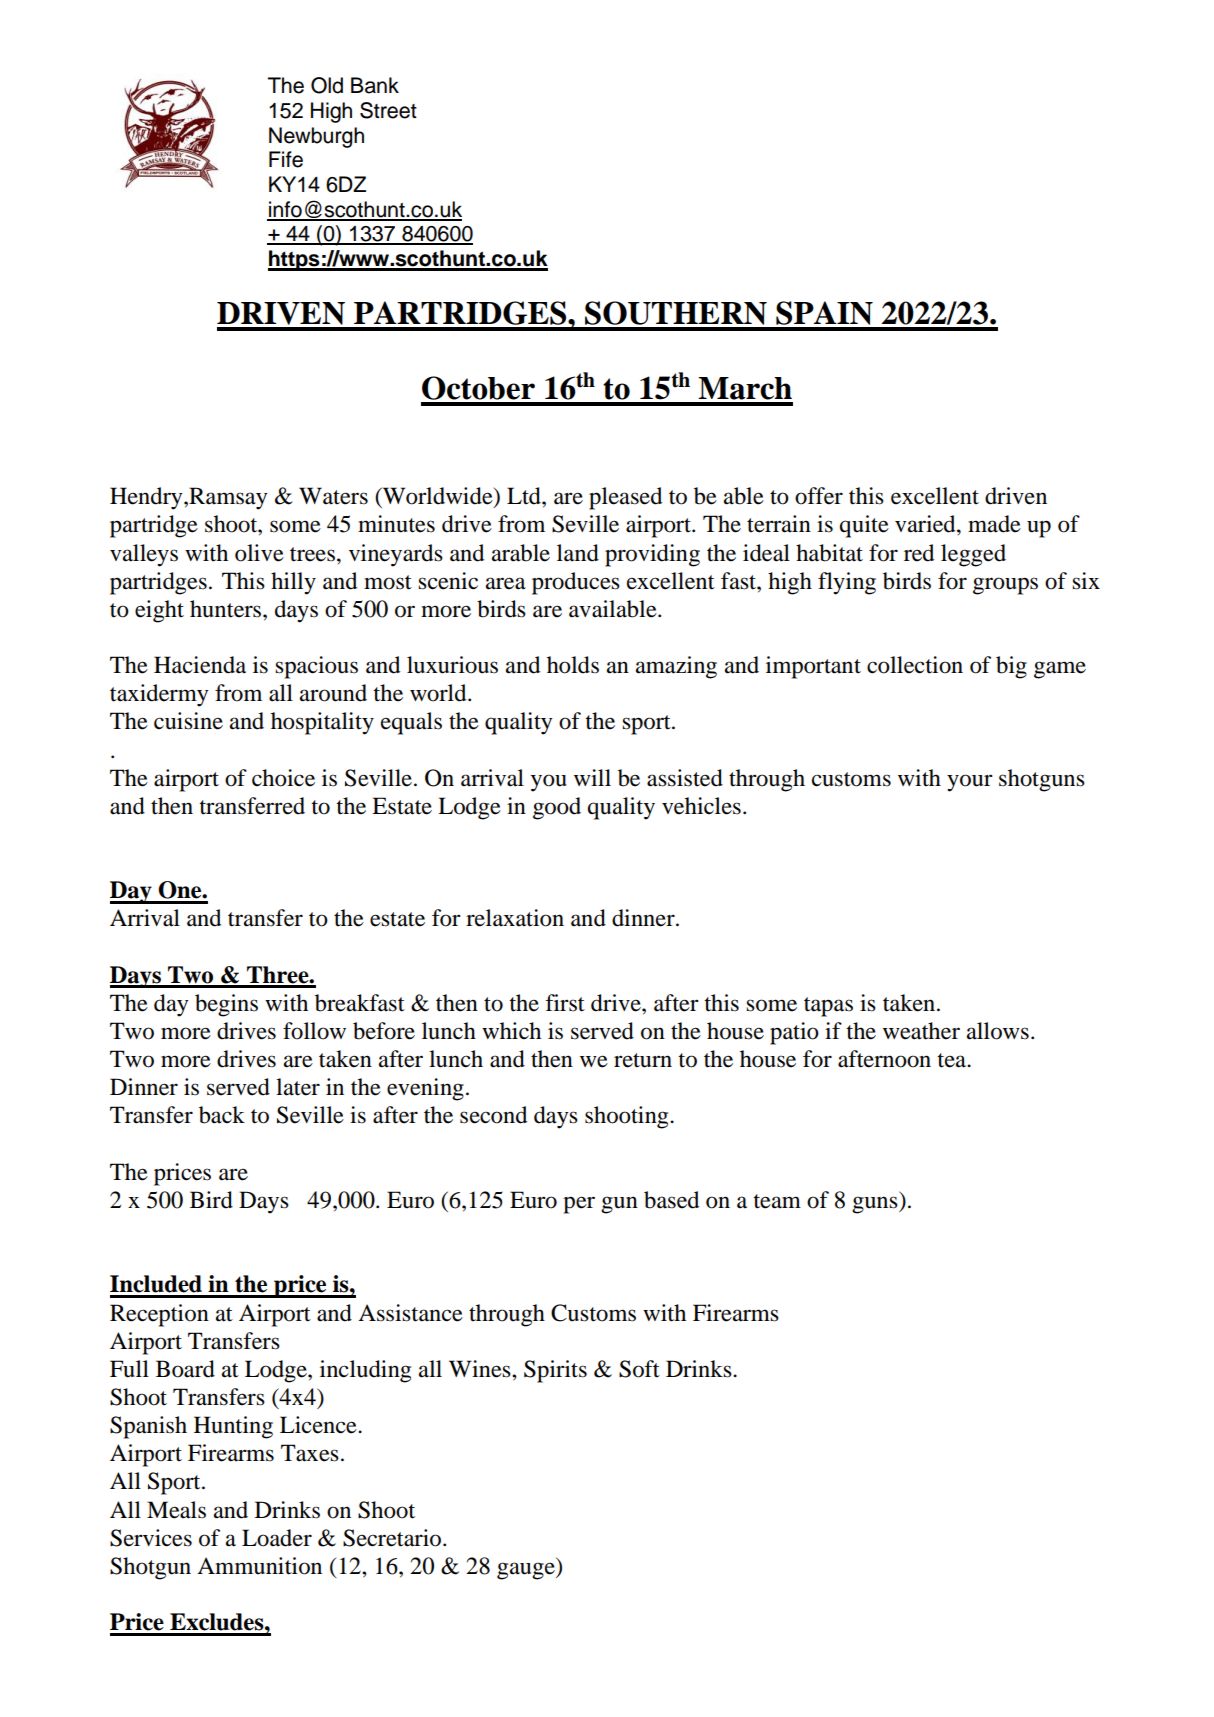 This screenshot has height=1717, width=1214. Describe the element at coordinates (1011, 667) in the screenshot. I see `big` at that location.
